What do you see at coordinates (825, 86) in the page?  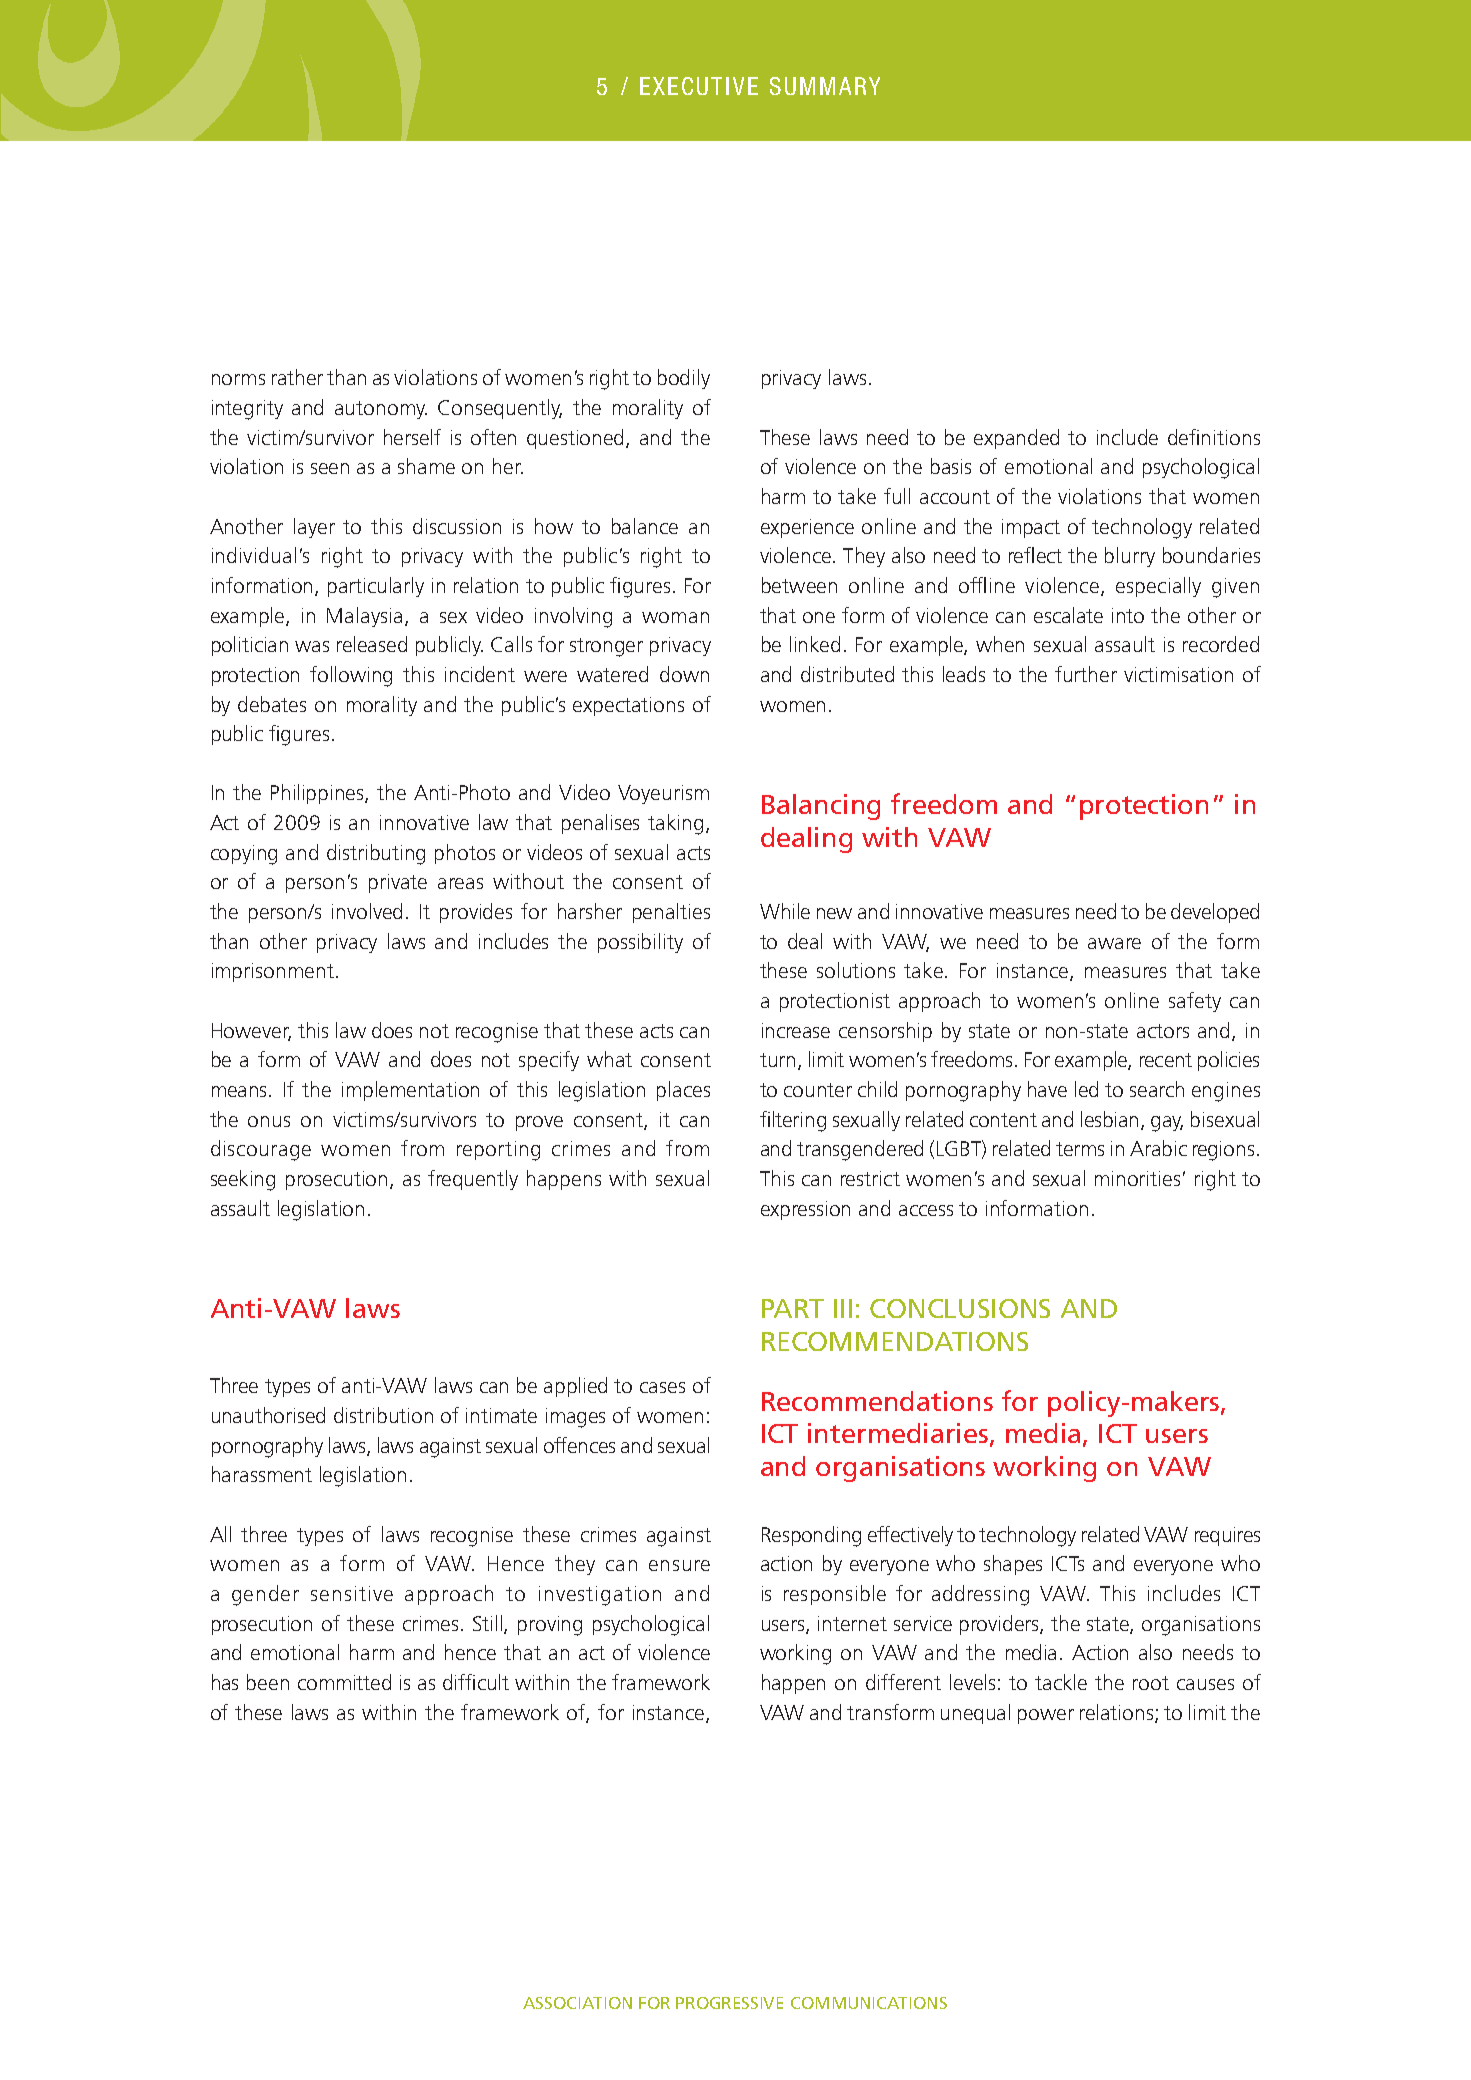 I see `SUMMARY` at bounding box center [825, 86].
